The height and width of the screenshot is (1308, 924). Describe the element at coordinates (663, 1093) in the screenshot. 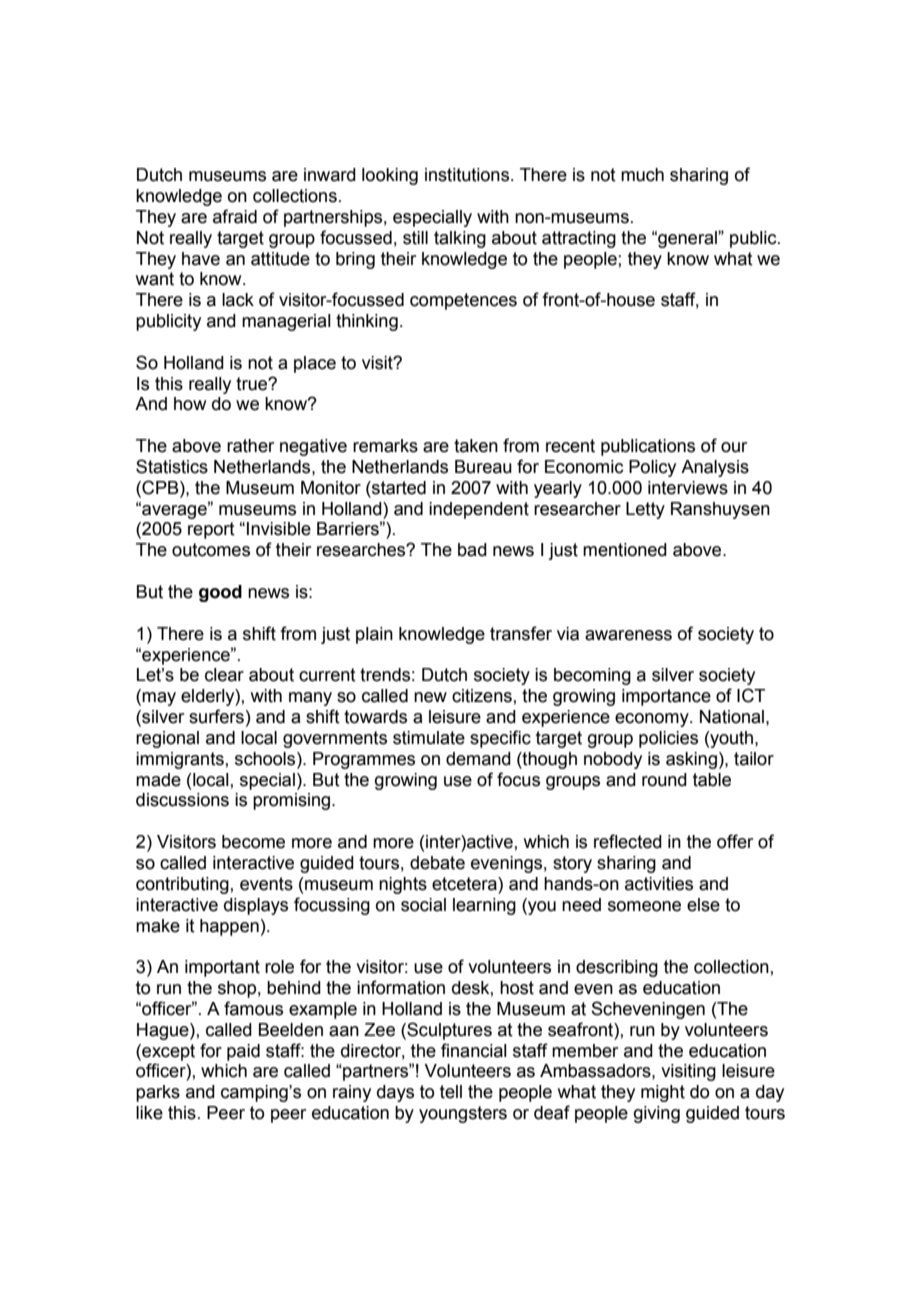

I see `might` at that location.
